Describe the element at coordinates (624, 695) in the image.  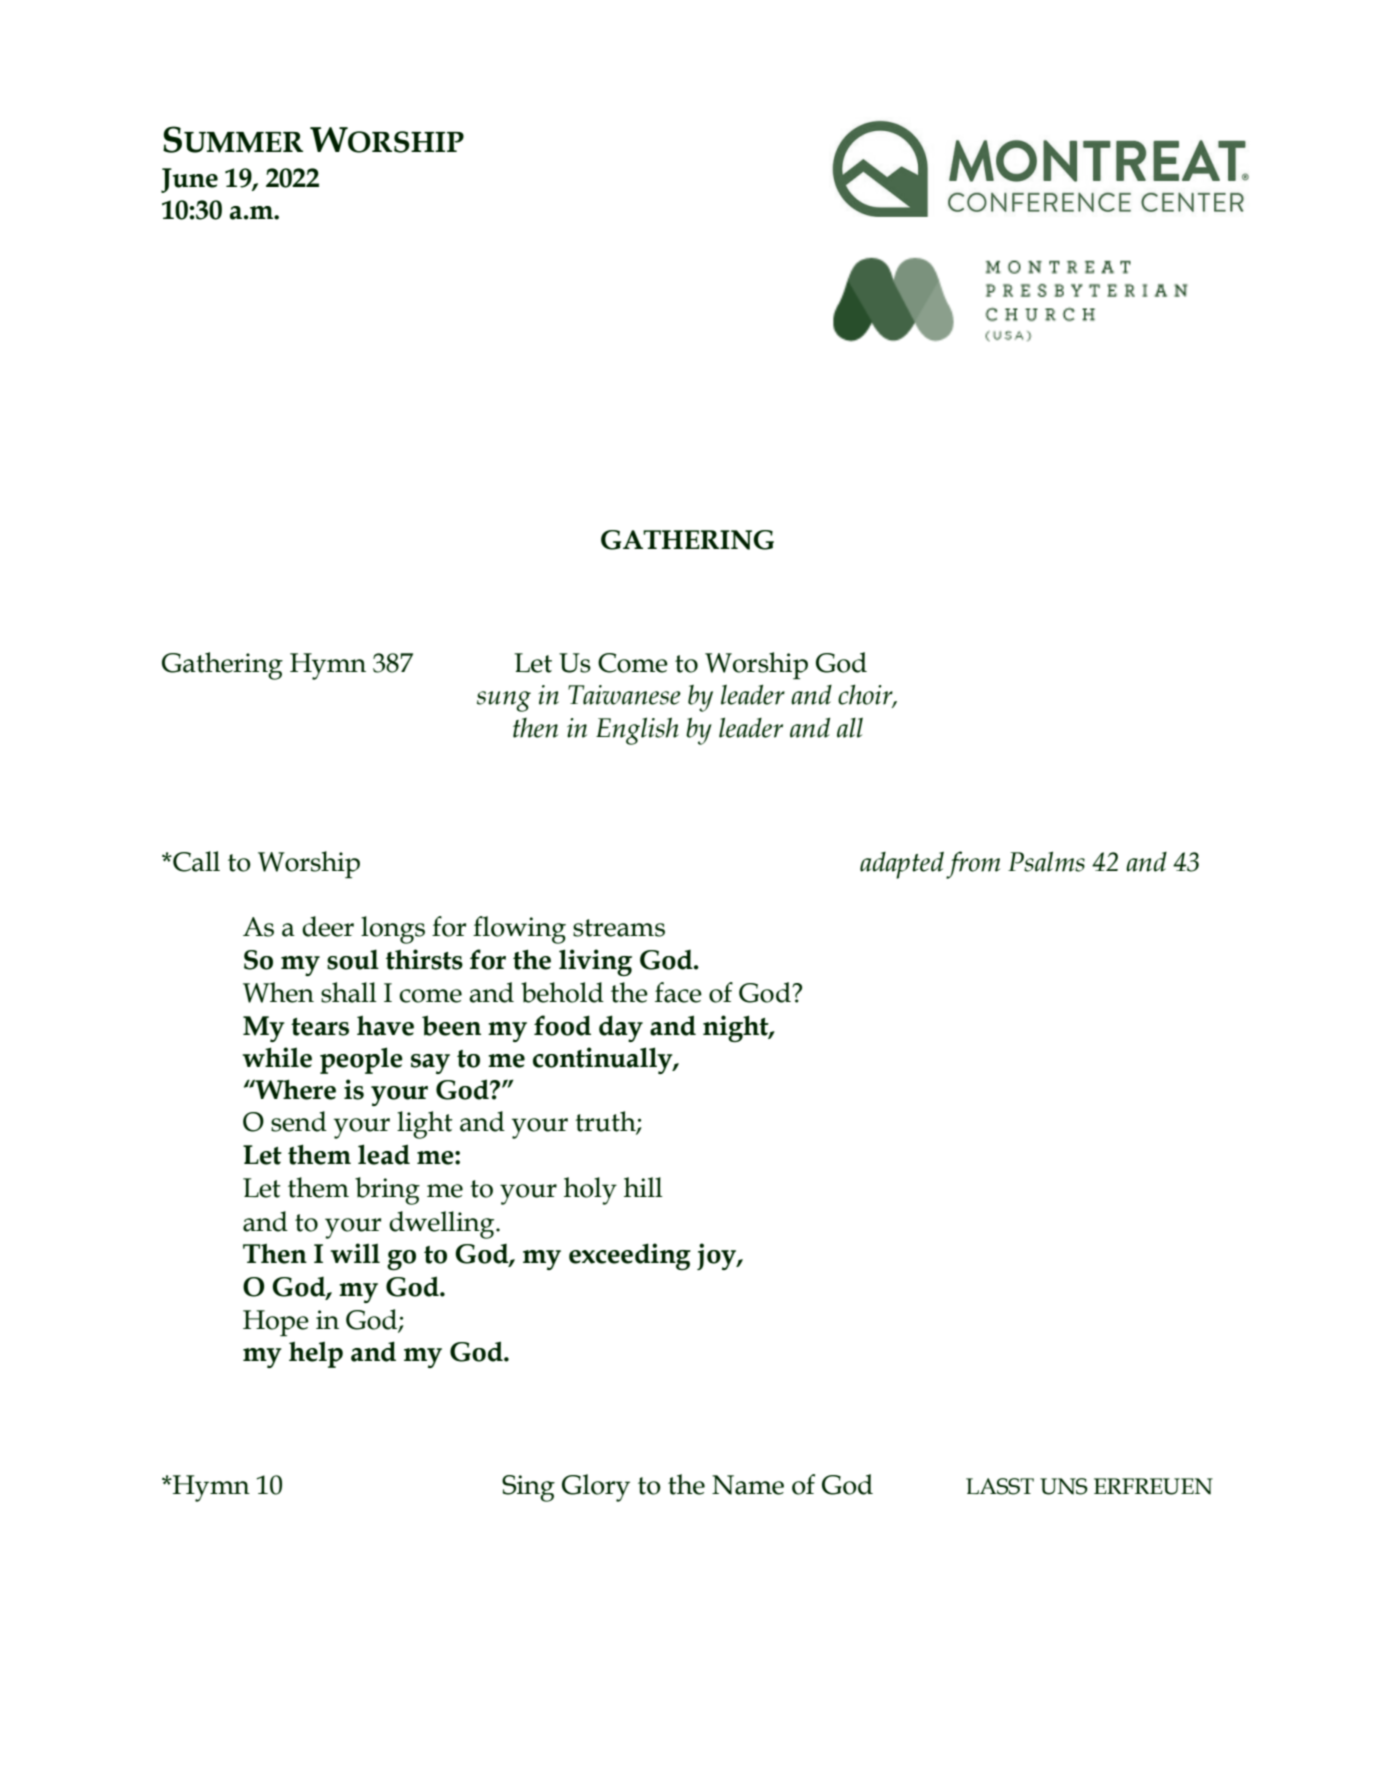
I see `Taiwanese` at that location.
